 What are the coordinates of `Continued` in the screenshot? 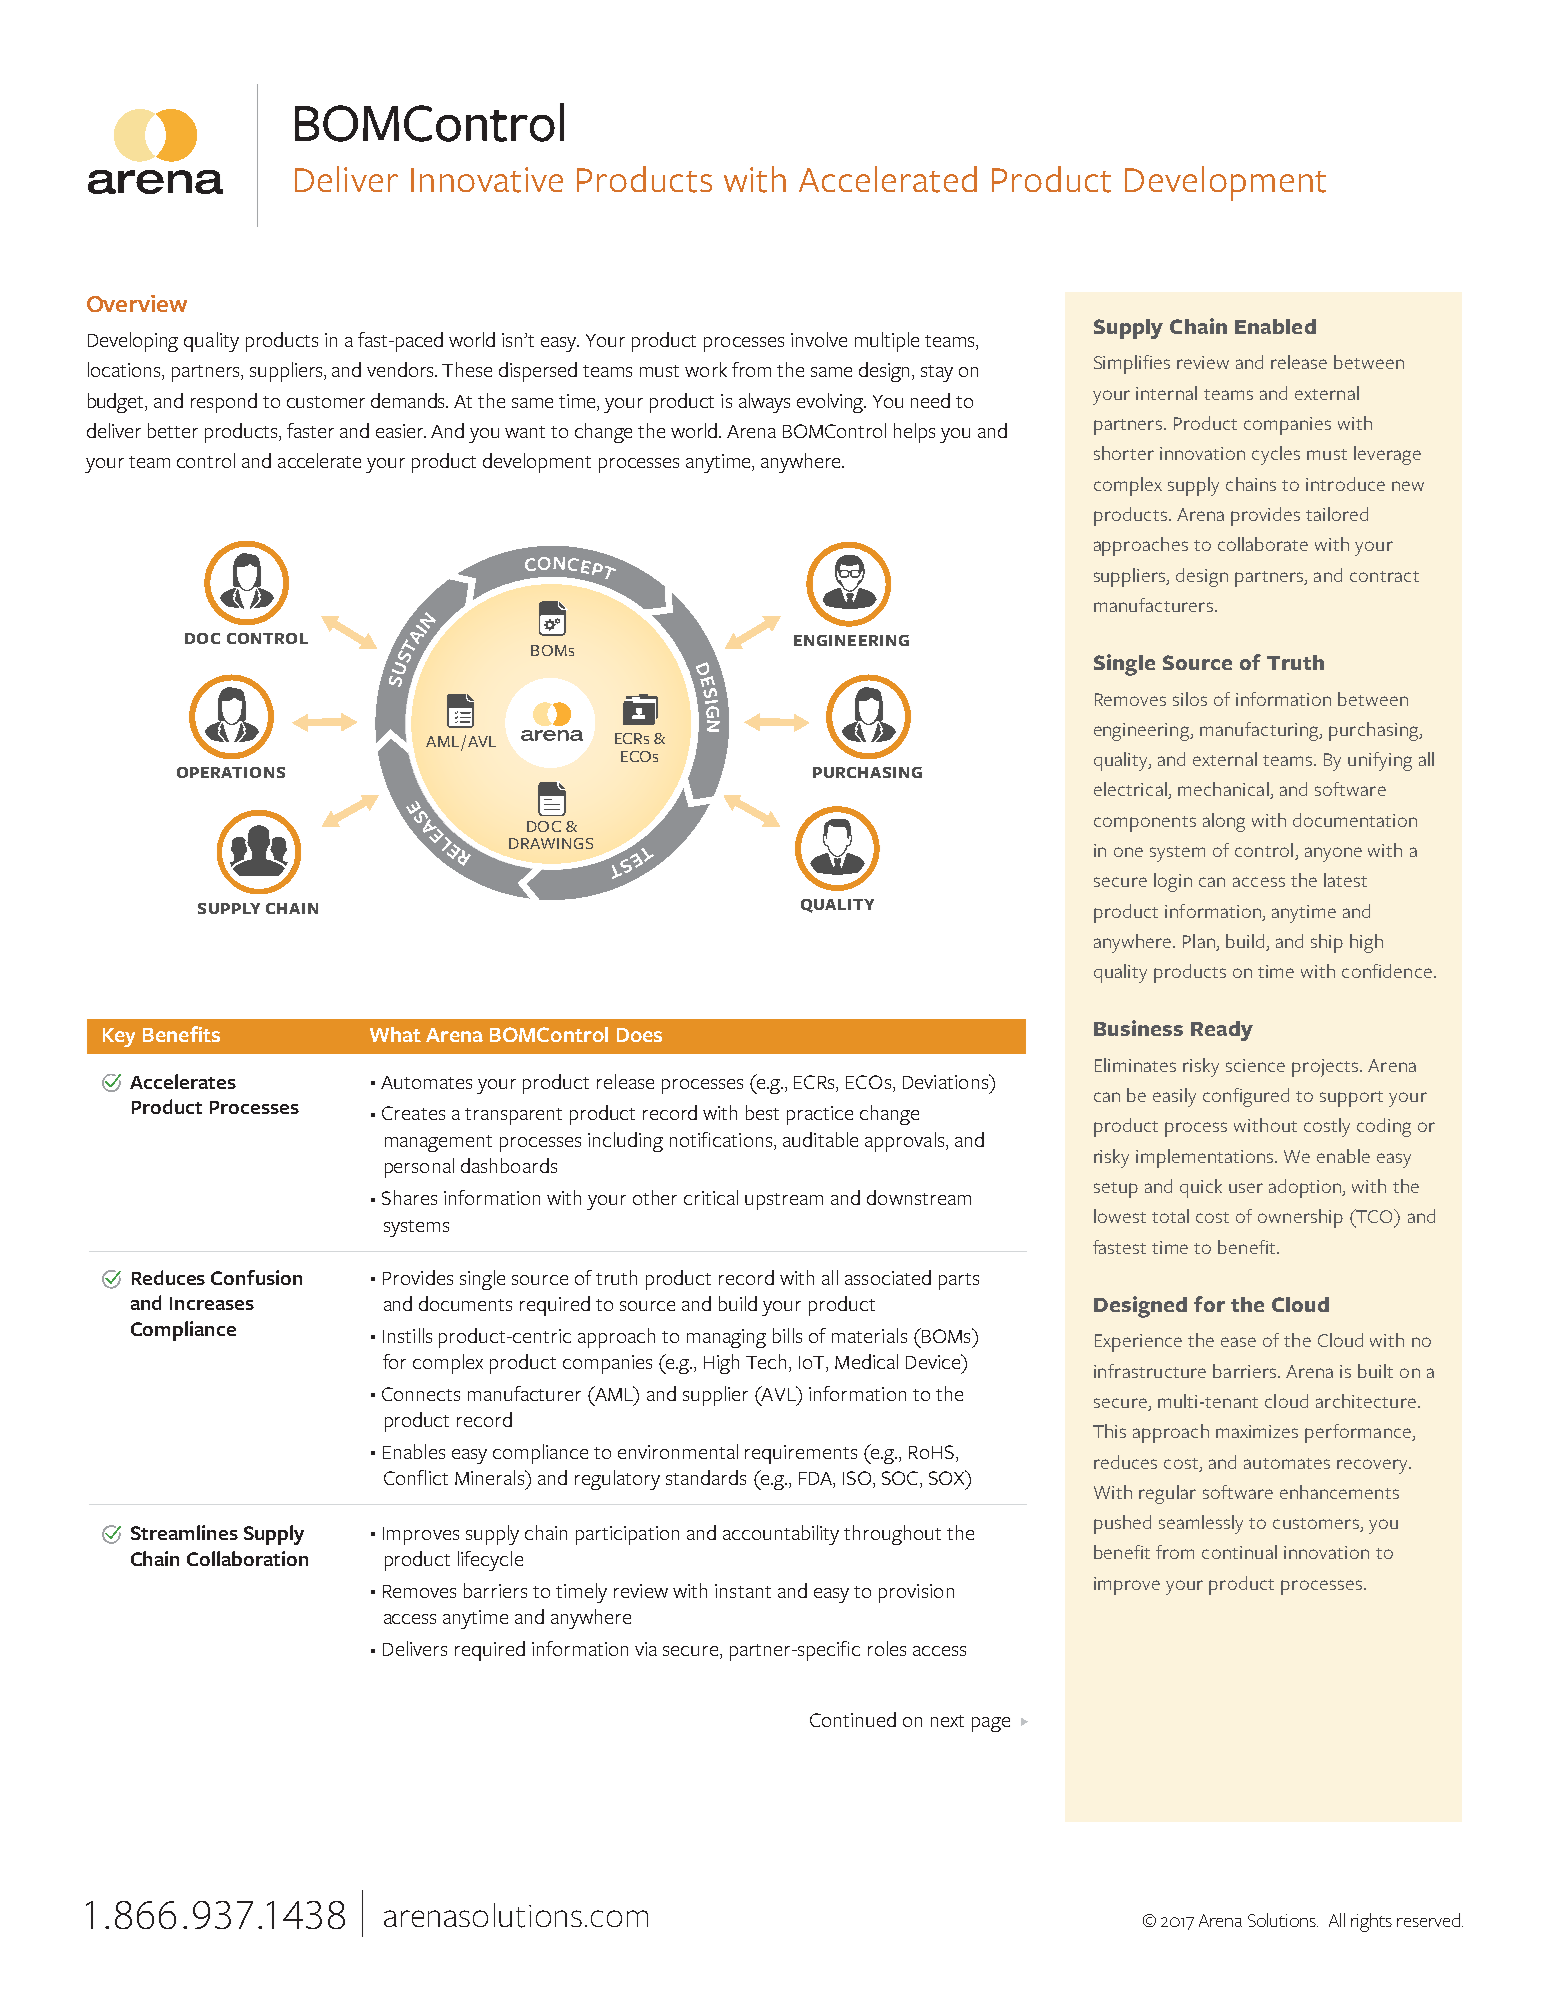 It's located at (853, 1719).
